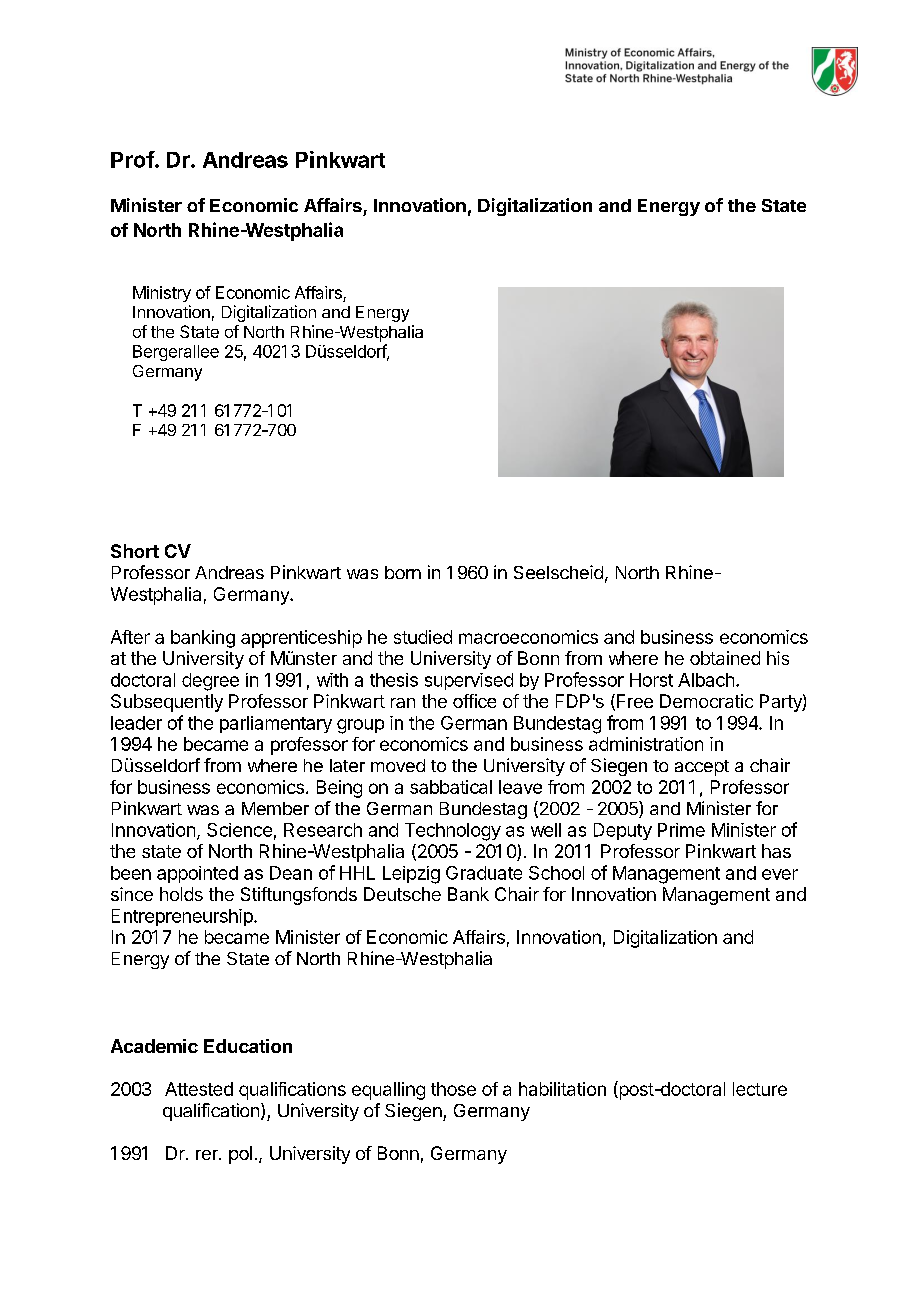 This screenshot has width=924, height=1308. Describe the element at coordinates (778, 658) in the screenshot. I see `his` at that location.
